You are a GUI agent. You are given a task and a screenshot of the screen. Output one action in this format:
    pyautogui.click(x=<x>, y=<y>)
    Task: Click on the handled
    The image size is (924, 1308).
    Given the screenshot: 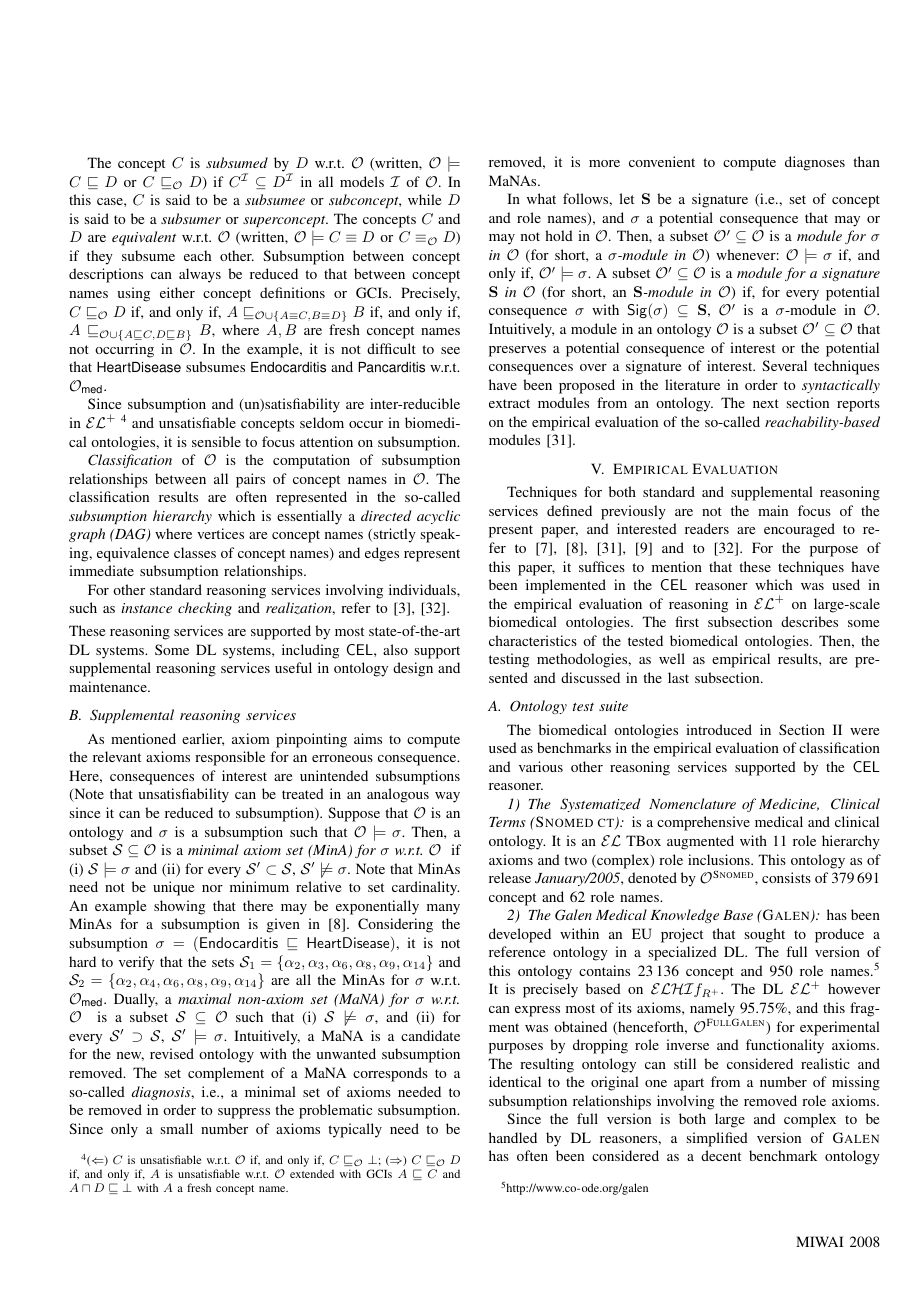 What is the action you would take?
    pyautogui.click(x=513, y=1137)
